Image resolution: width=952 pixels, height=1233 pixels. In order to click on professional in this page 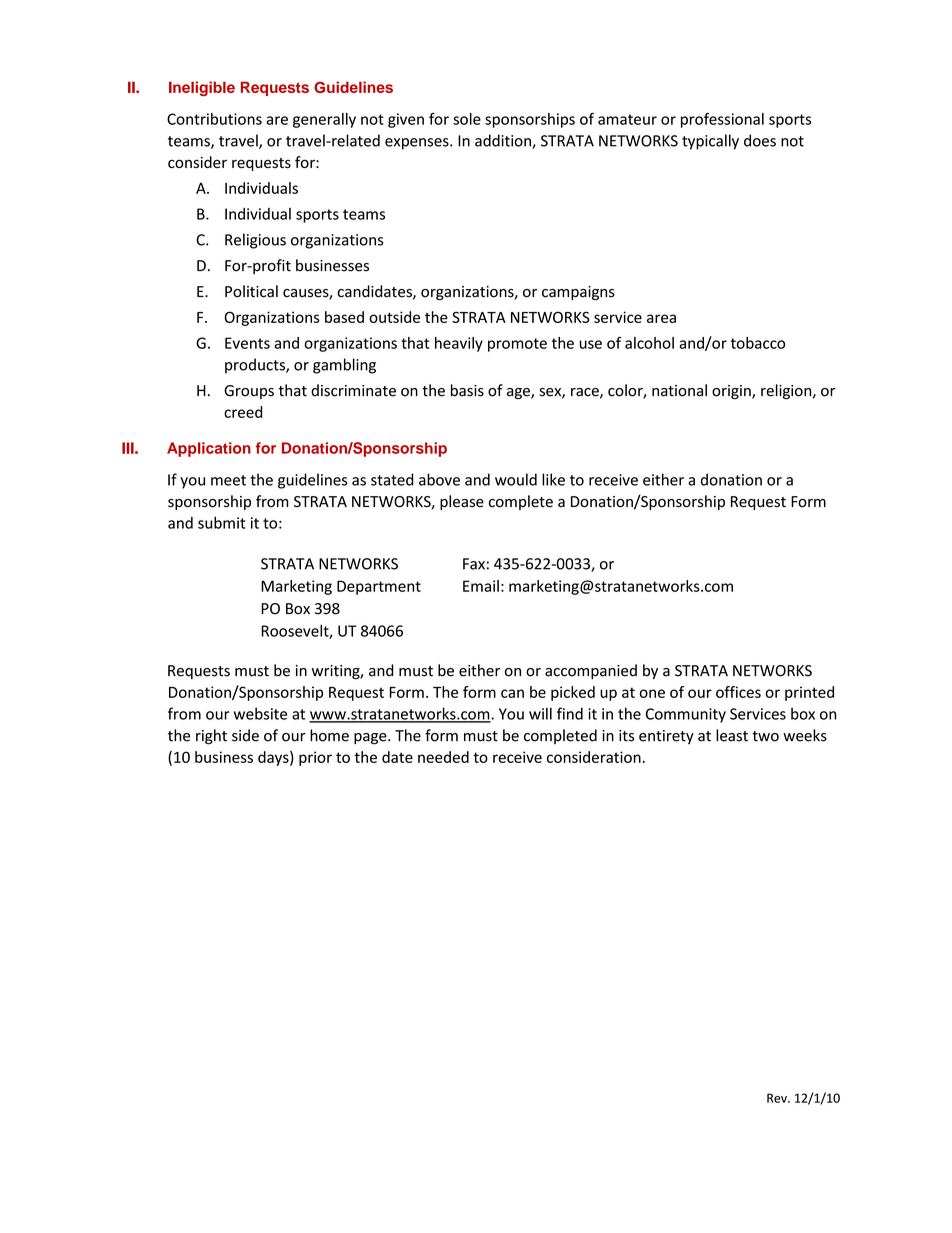, I will do `click(722, 120)`.
